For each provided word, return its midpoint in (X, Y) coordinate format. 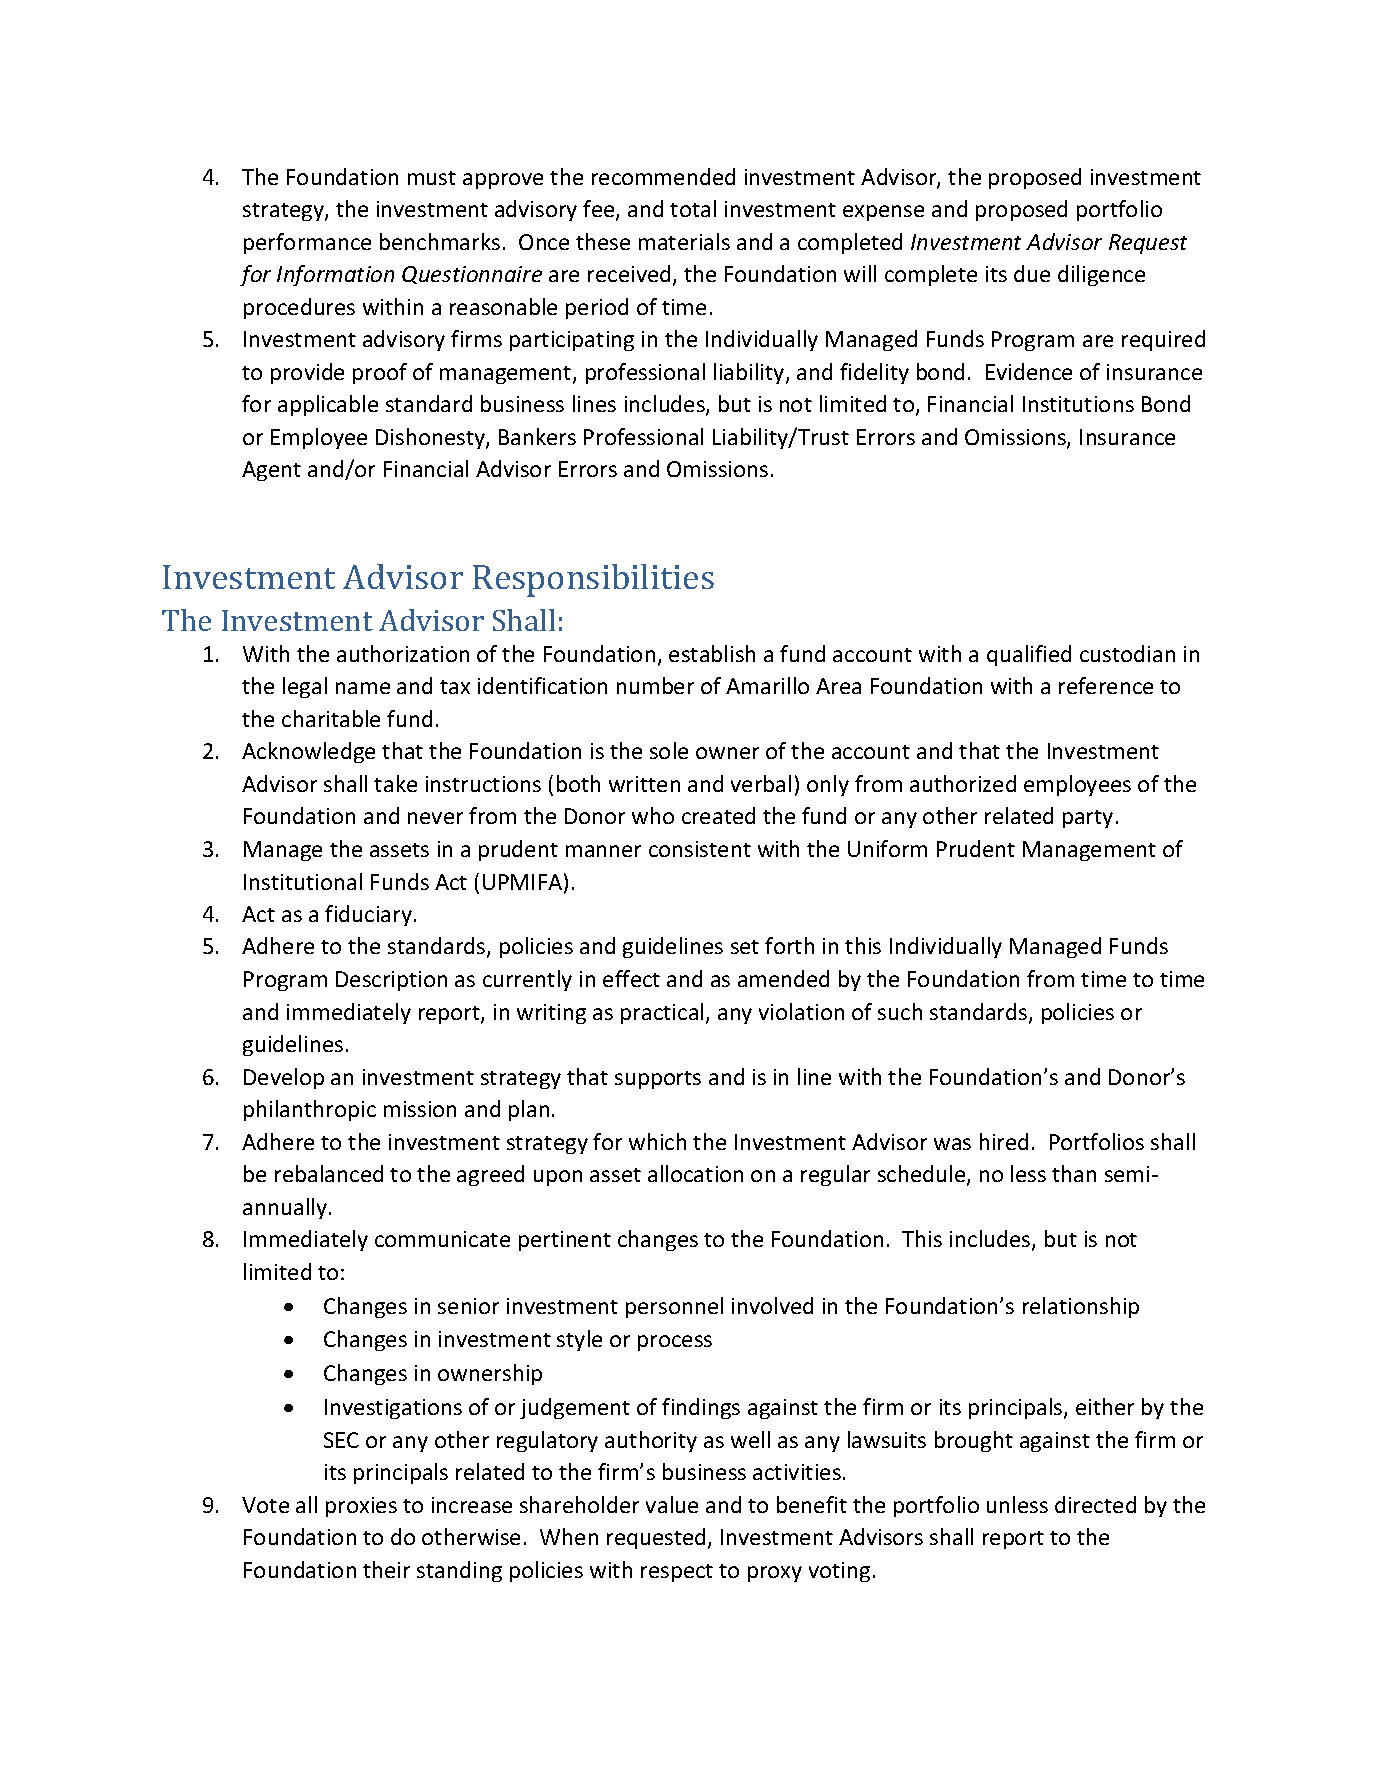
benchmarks (440, 241)
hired (1004, 1141)
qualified (1029, 655)
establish (712, 653)
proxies (361, 1507)
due (1032, 273)
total (693, 208)
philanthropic (310, 1110)
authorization (403, 653)
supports (658, 1080)
